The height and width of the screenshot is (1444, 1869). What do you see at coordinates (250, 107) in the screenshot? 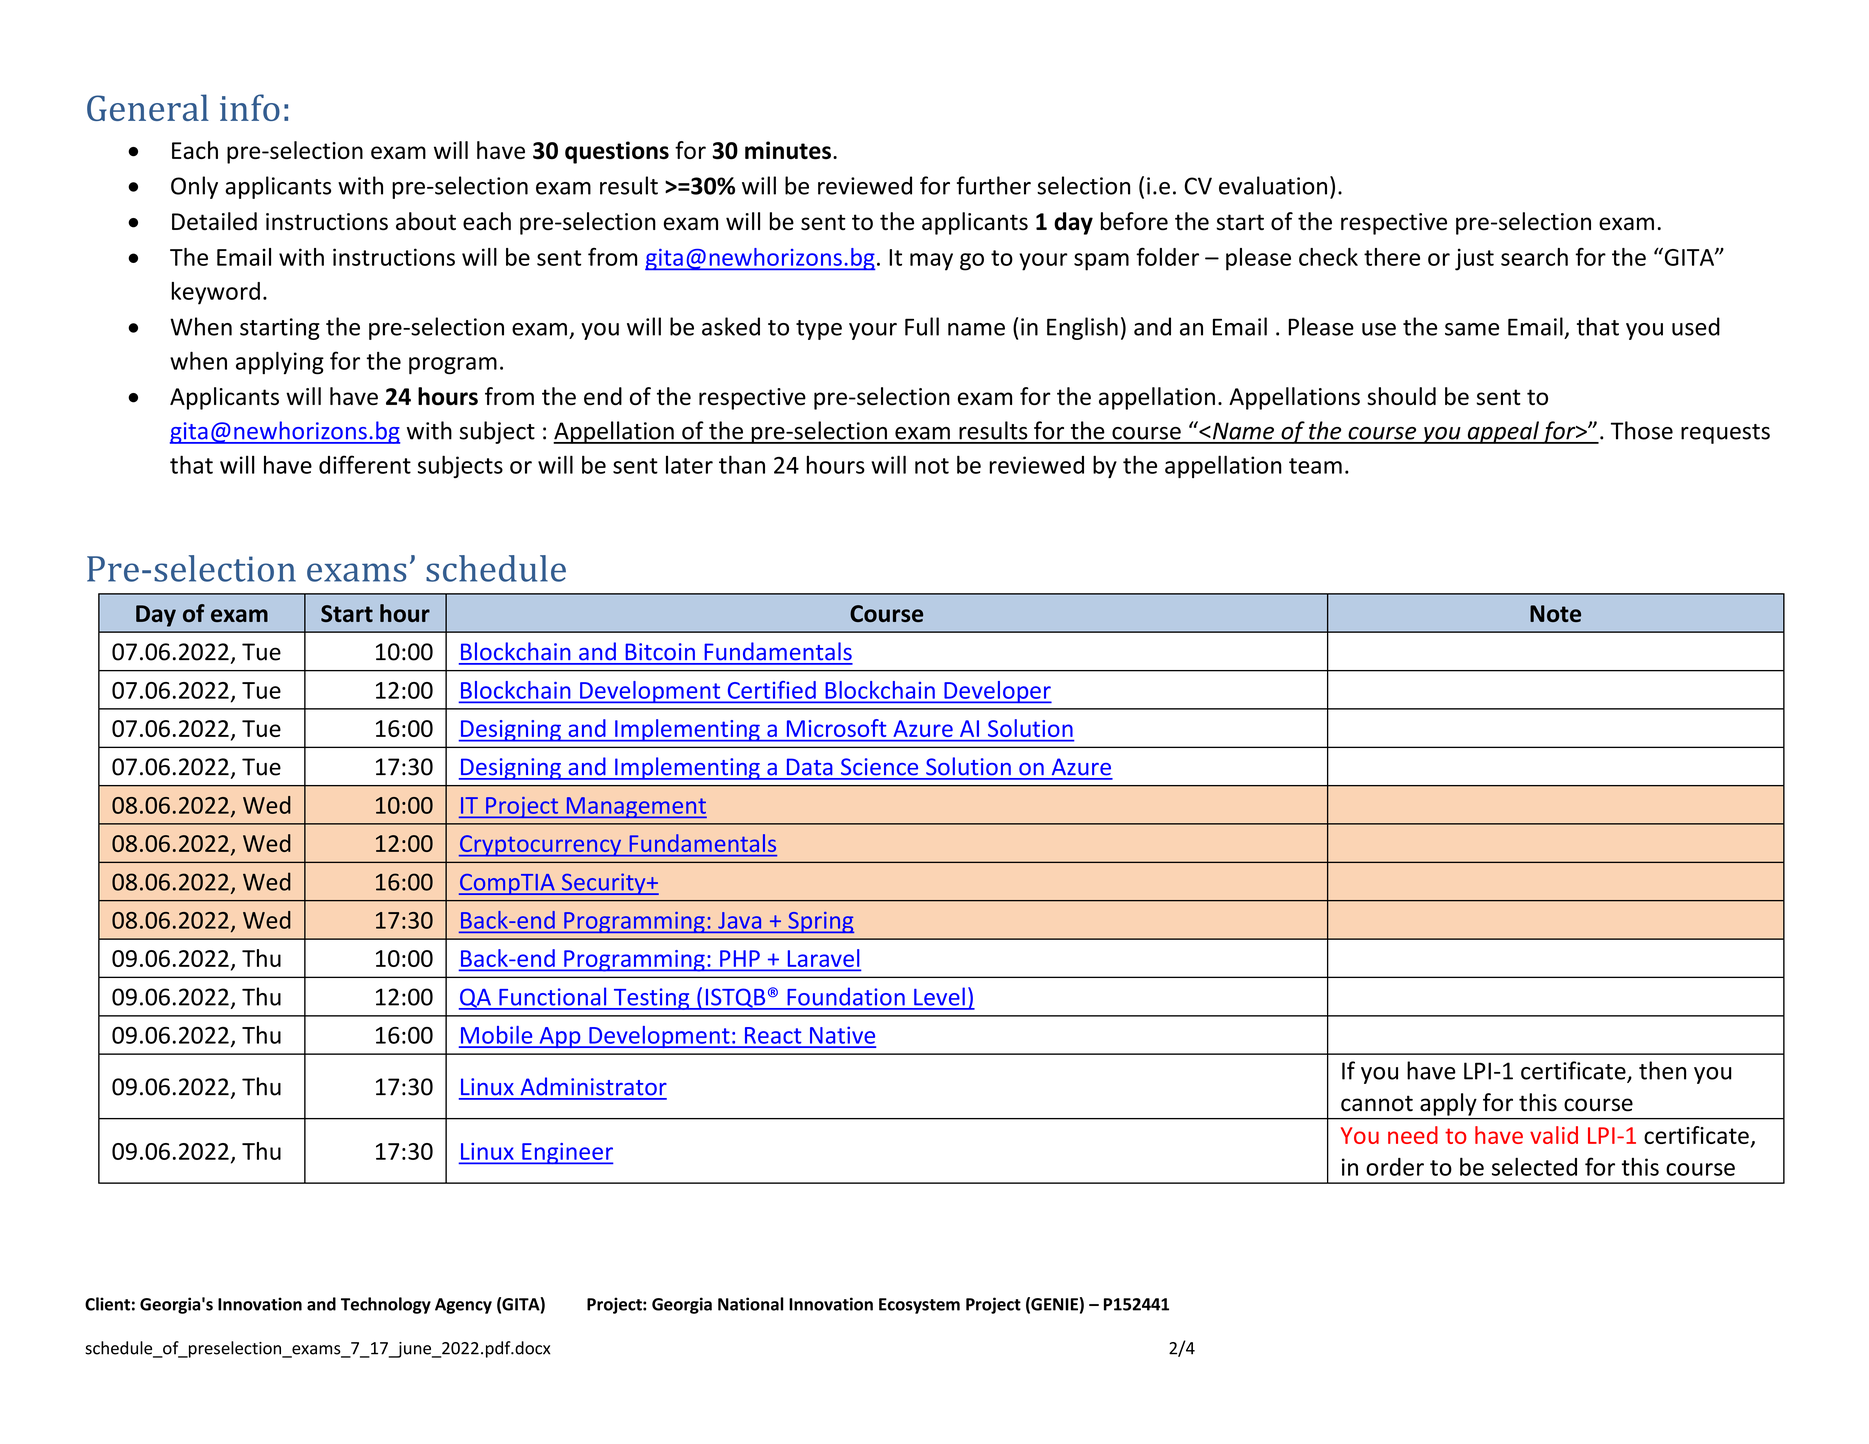
I see `info` at bounding box center [250, 107].
